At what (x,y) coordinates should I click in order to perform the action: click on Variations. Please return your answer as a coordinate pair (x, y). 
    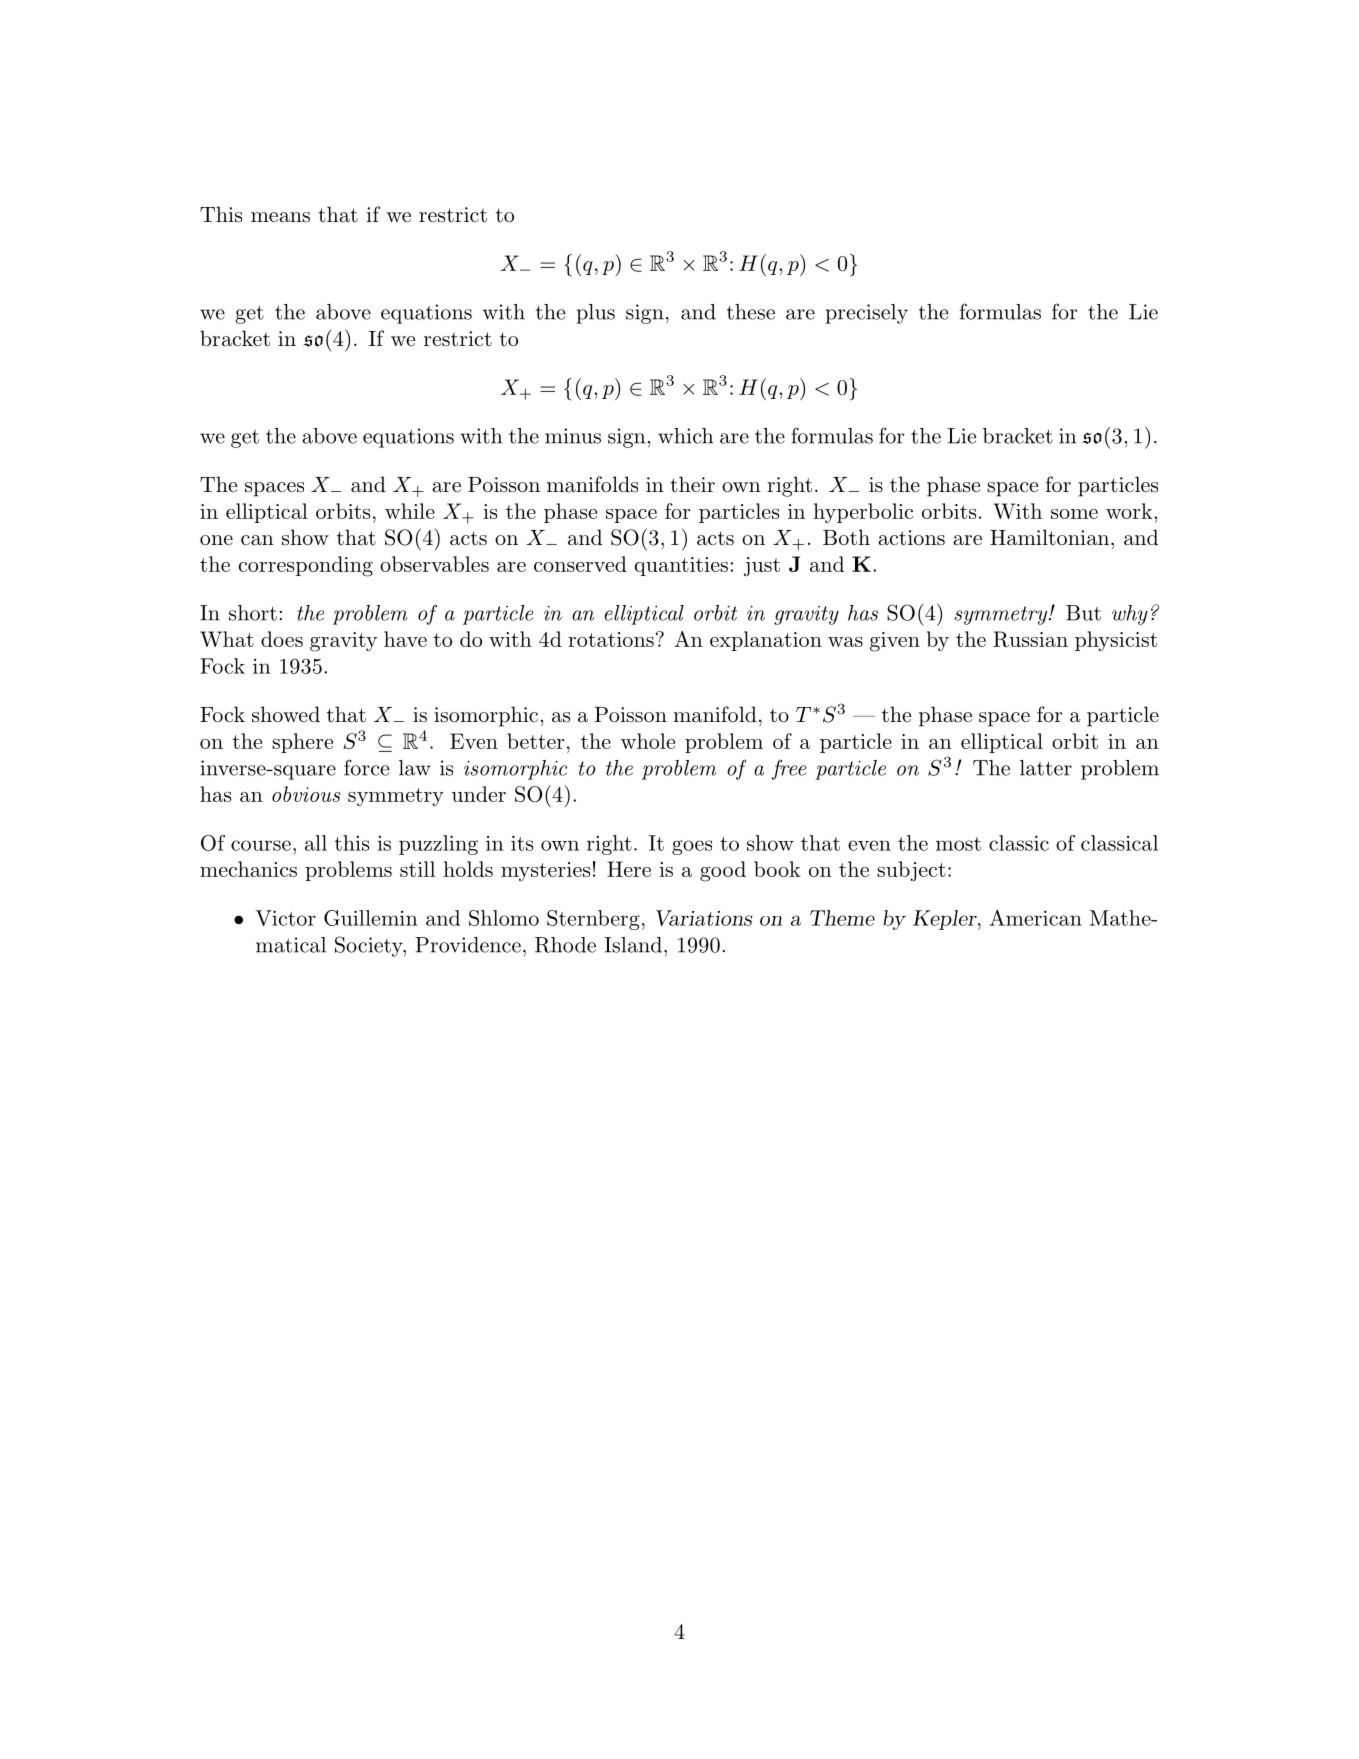
    Looking at the image, I should click on (704, 918).
